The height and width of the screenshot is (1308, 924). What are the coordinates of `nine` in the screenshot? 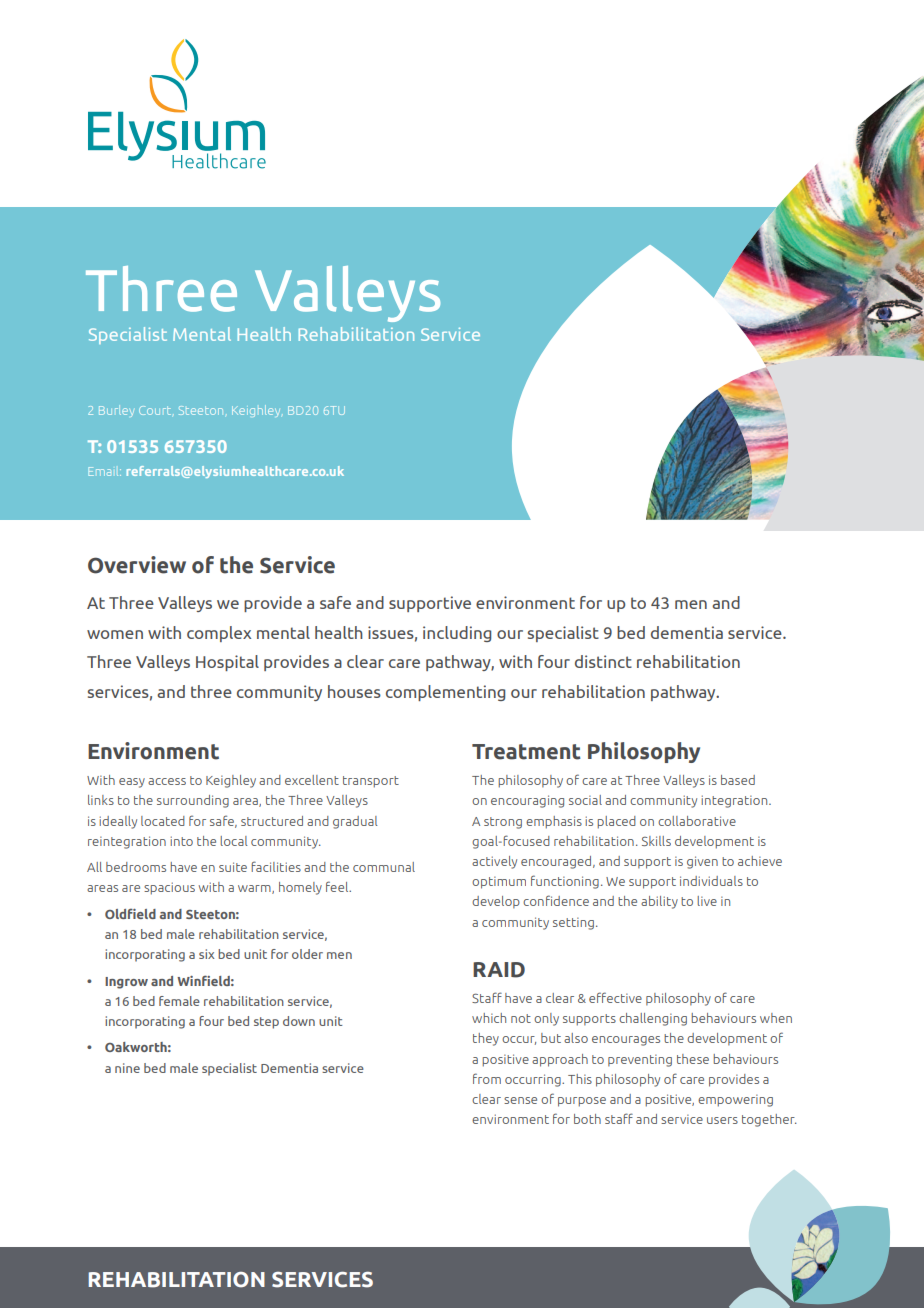 It's located at (127, 1068).
